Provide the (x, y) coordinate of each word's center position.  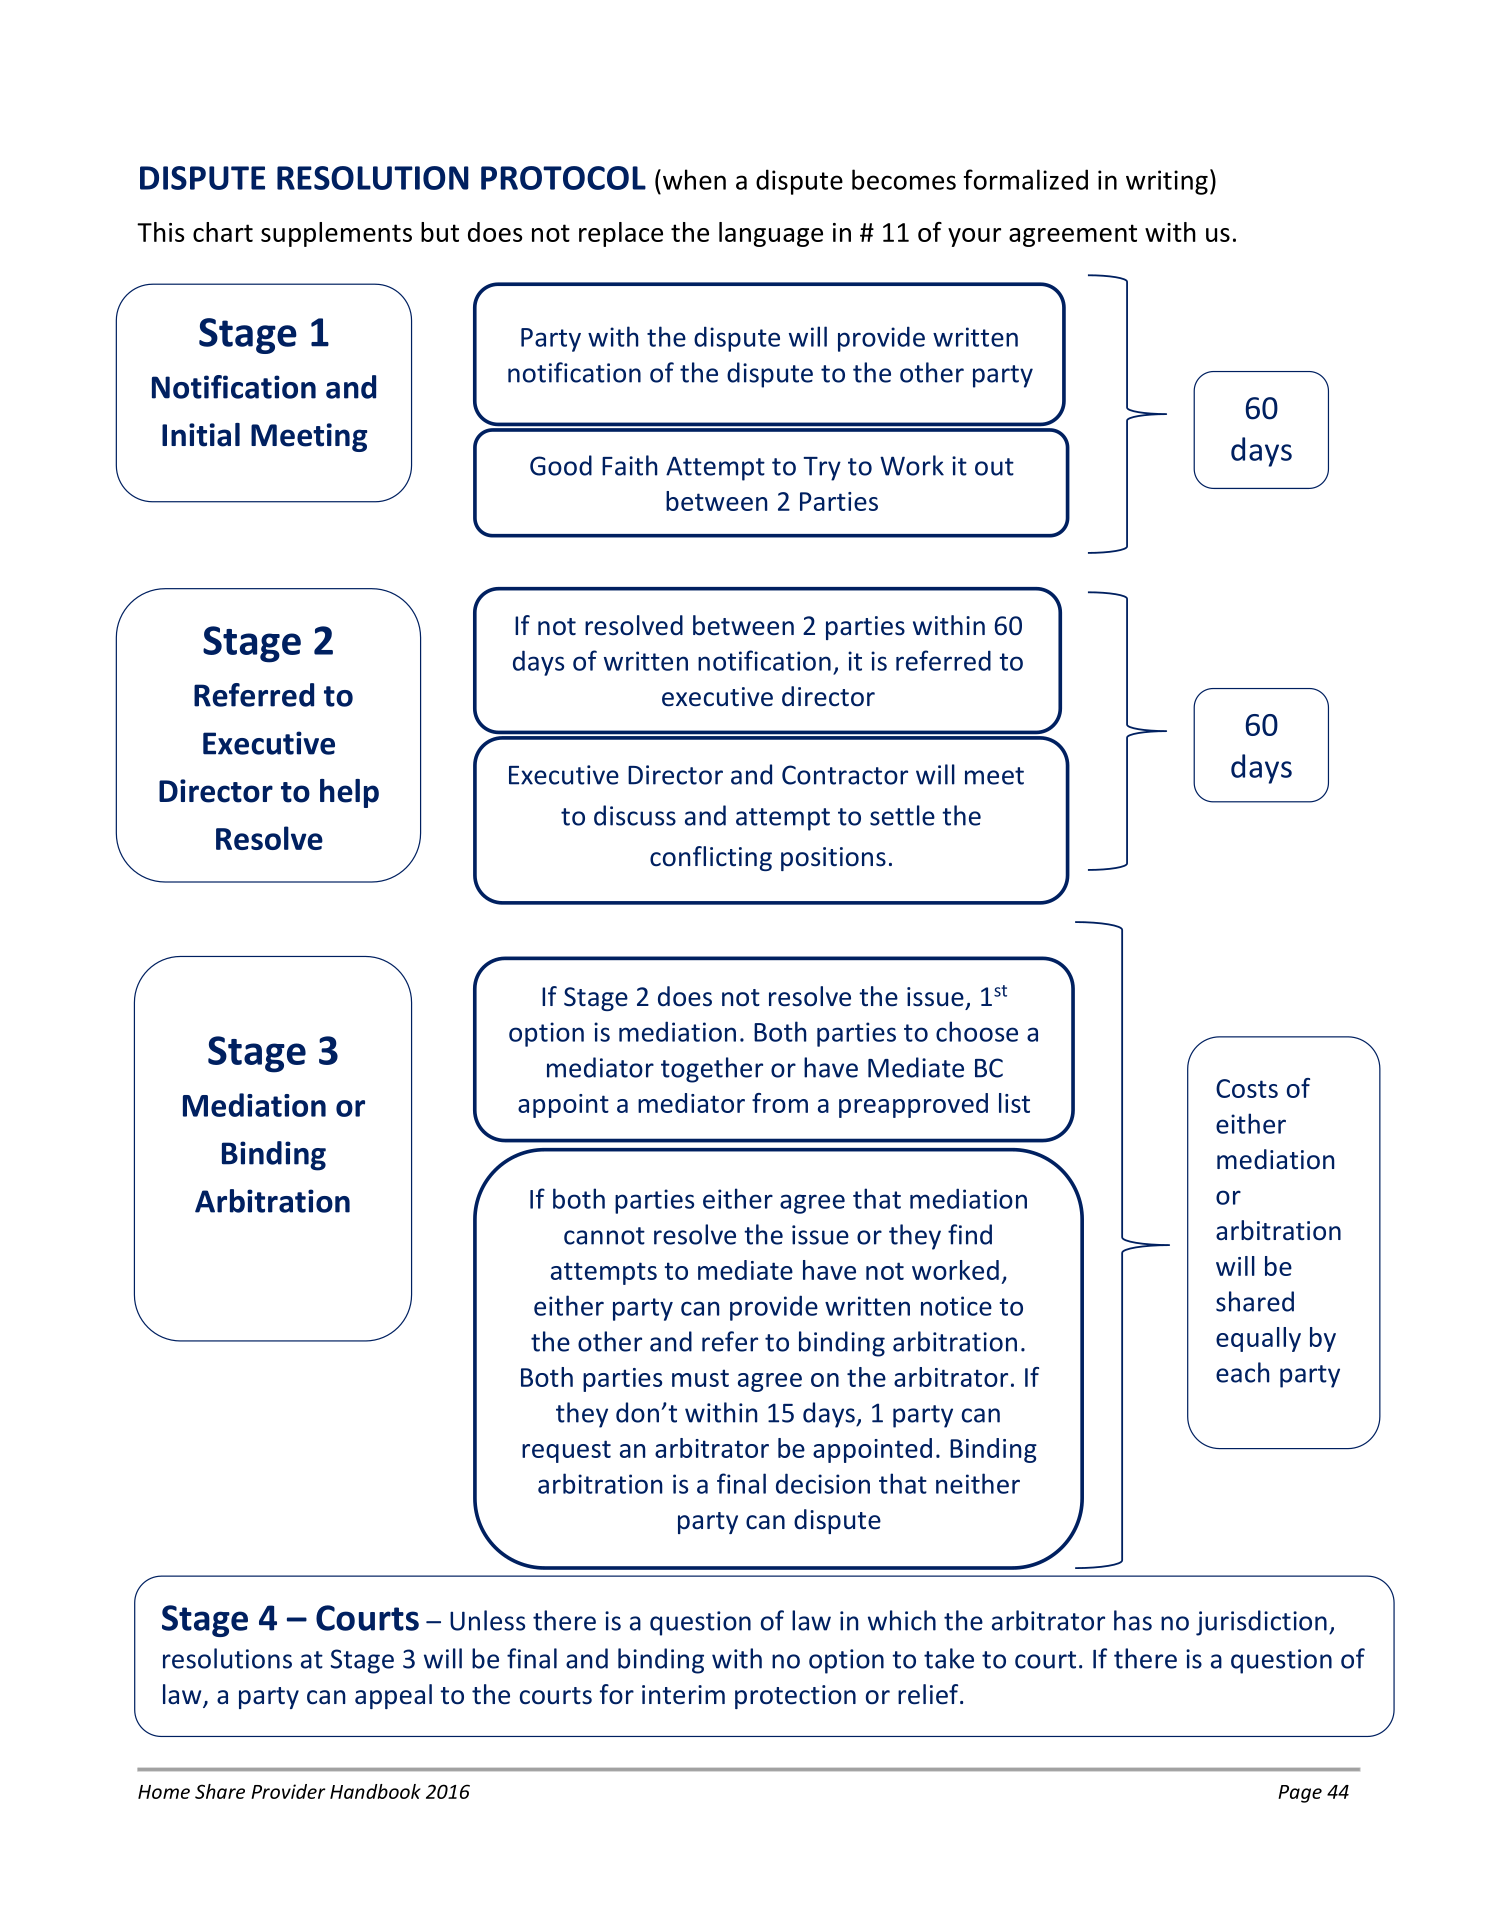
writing (1167, 182)
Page (1300, 1794)
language (771, 234)
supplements (336, 234)
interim (683, 1695)
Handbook (375, 1791)
